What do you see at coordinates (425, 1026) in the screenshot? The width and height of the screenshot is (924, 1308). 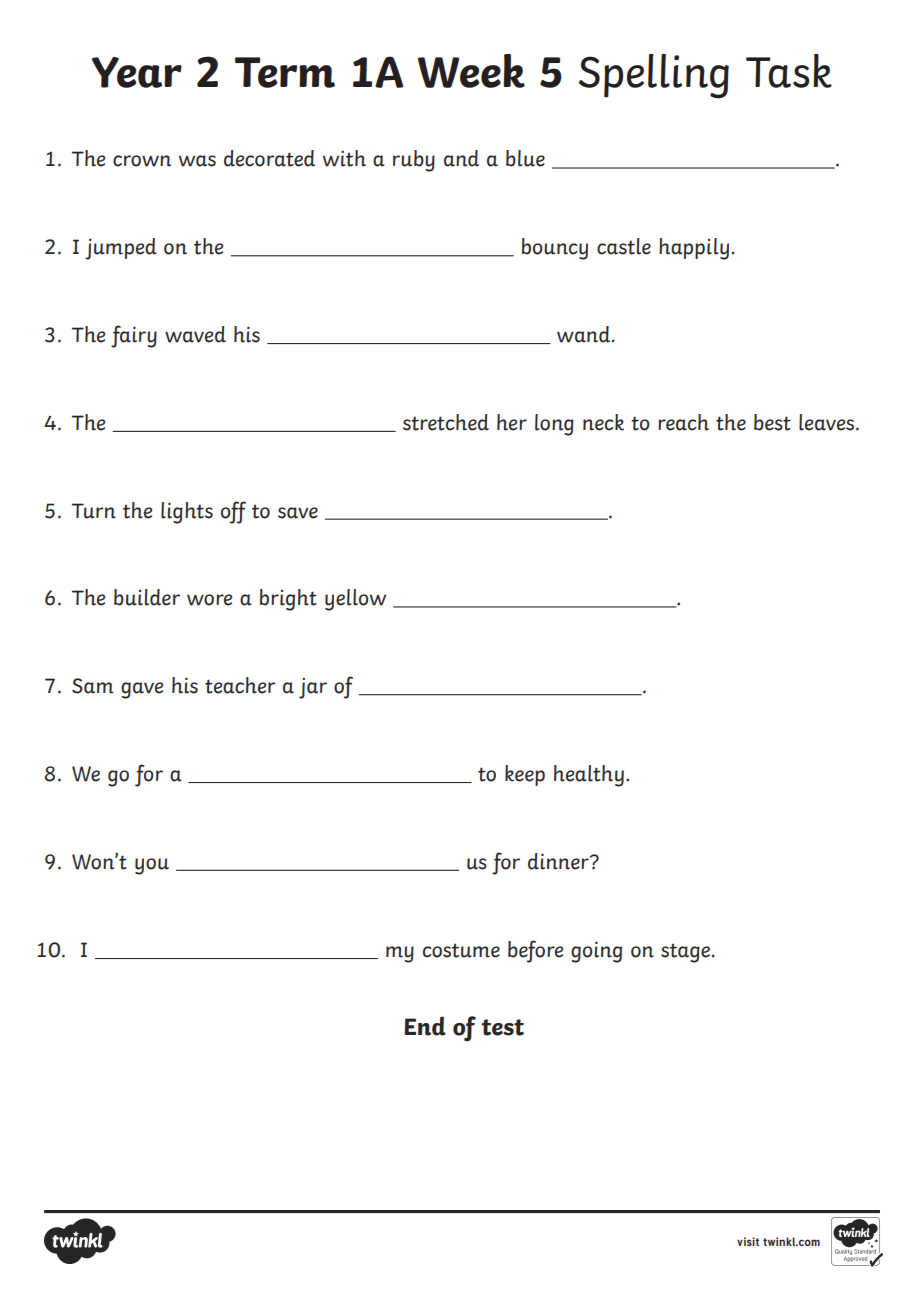 I see `End` at bounding box center [425, 1026].
